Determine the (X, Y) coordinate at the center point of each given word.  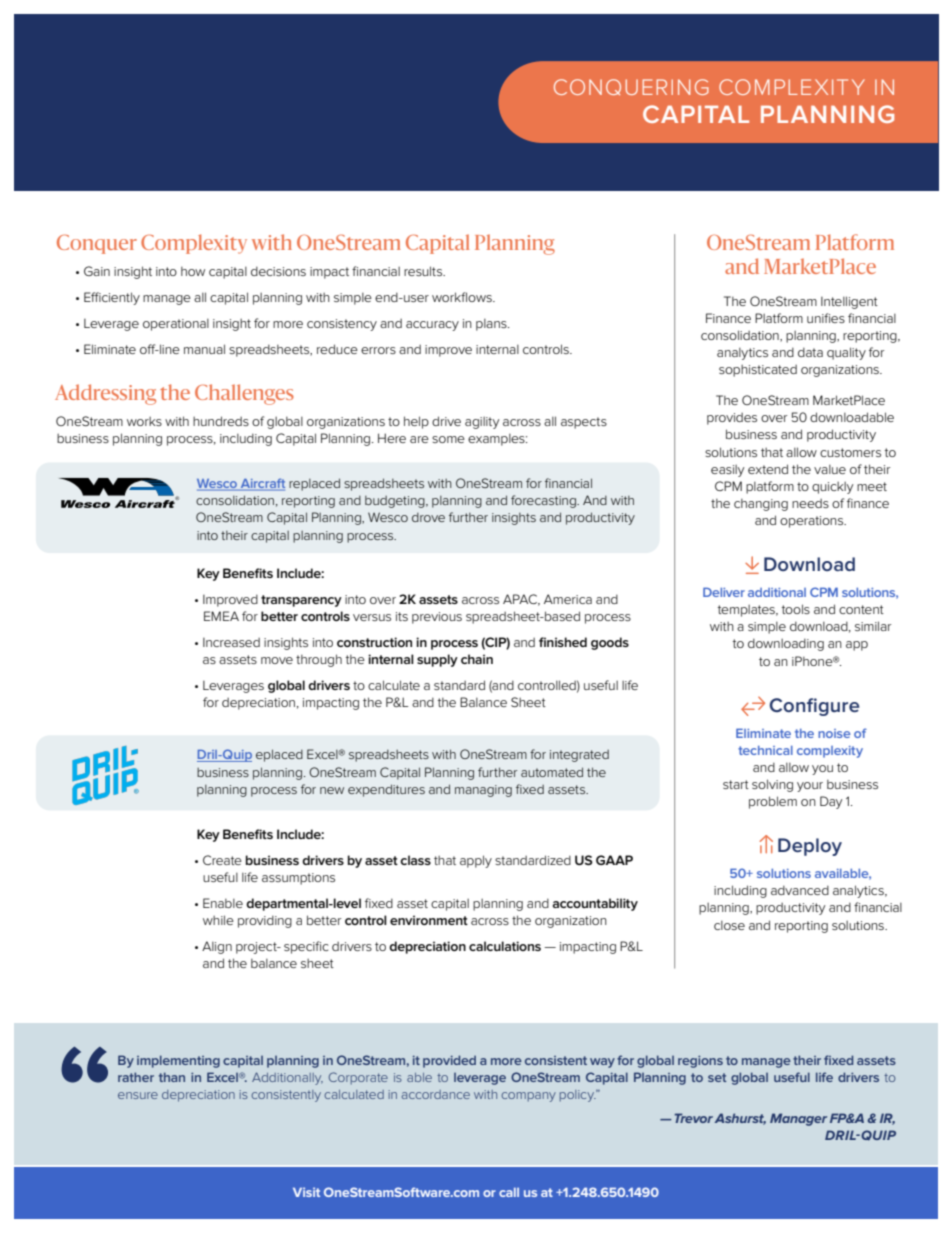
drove (428, 517)
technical (765, 750)
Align (217, 947)
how (193, 271)
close (729, 925)
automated (552, 772)
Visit (306, 1192)
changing (761, 505)
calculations (505, 946)
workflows (463, 297)
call (509, 1192)
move (277, 660)
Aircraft (261, 484)
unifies (826, 318)
